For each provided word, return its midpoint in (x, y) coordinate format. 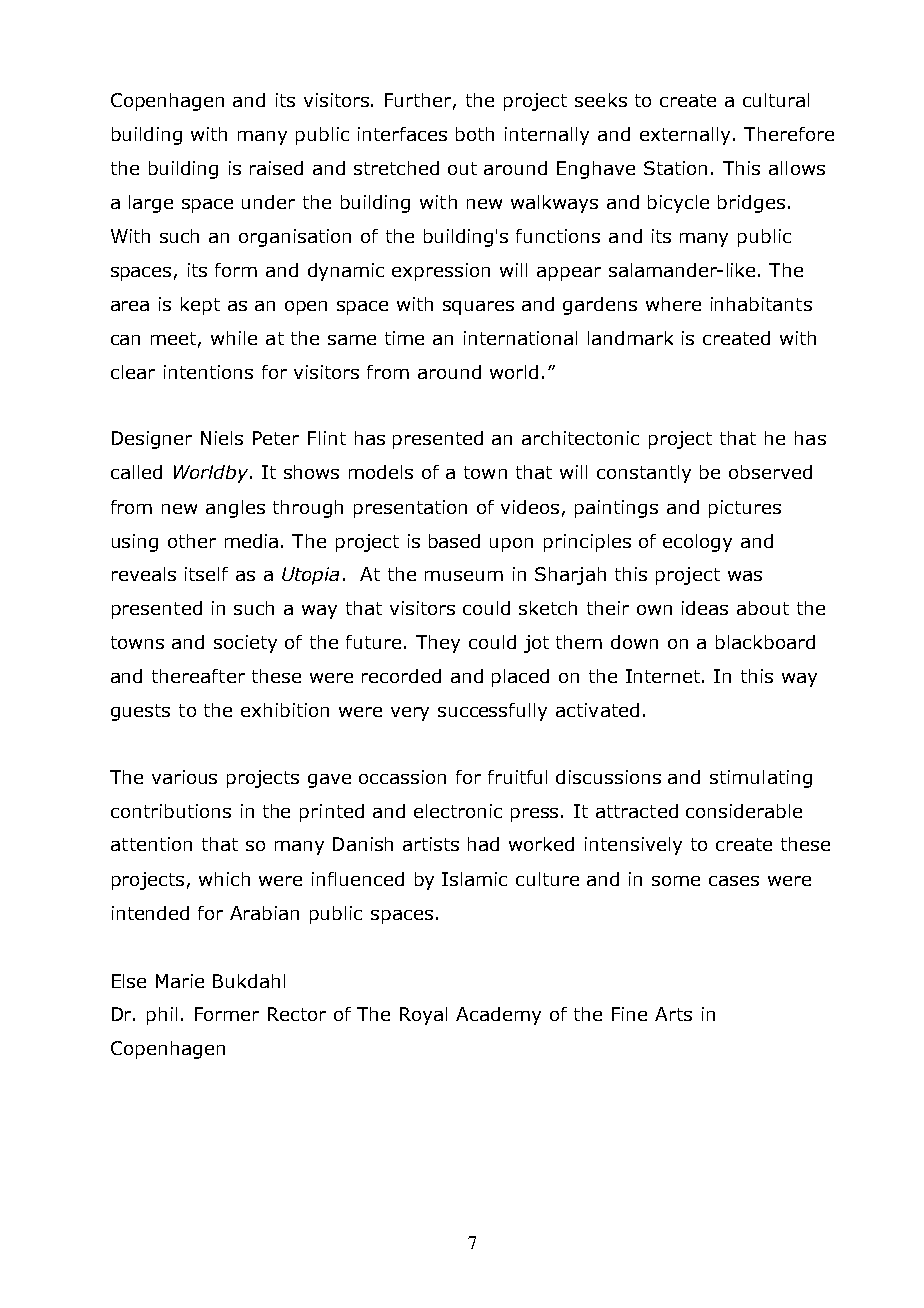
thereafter (198, 676)
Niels (222, 438)
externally (687, 136)
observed (770, 472)
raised (276, 168)
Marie (180, 981)
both (475, 134)
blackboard (765, 642)
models (381, 472)
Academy (498, 1016)
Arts (673, 1014)
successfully (492, 712)
